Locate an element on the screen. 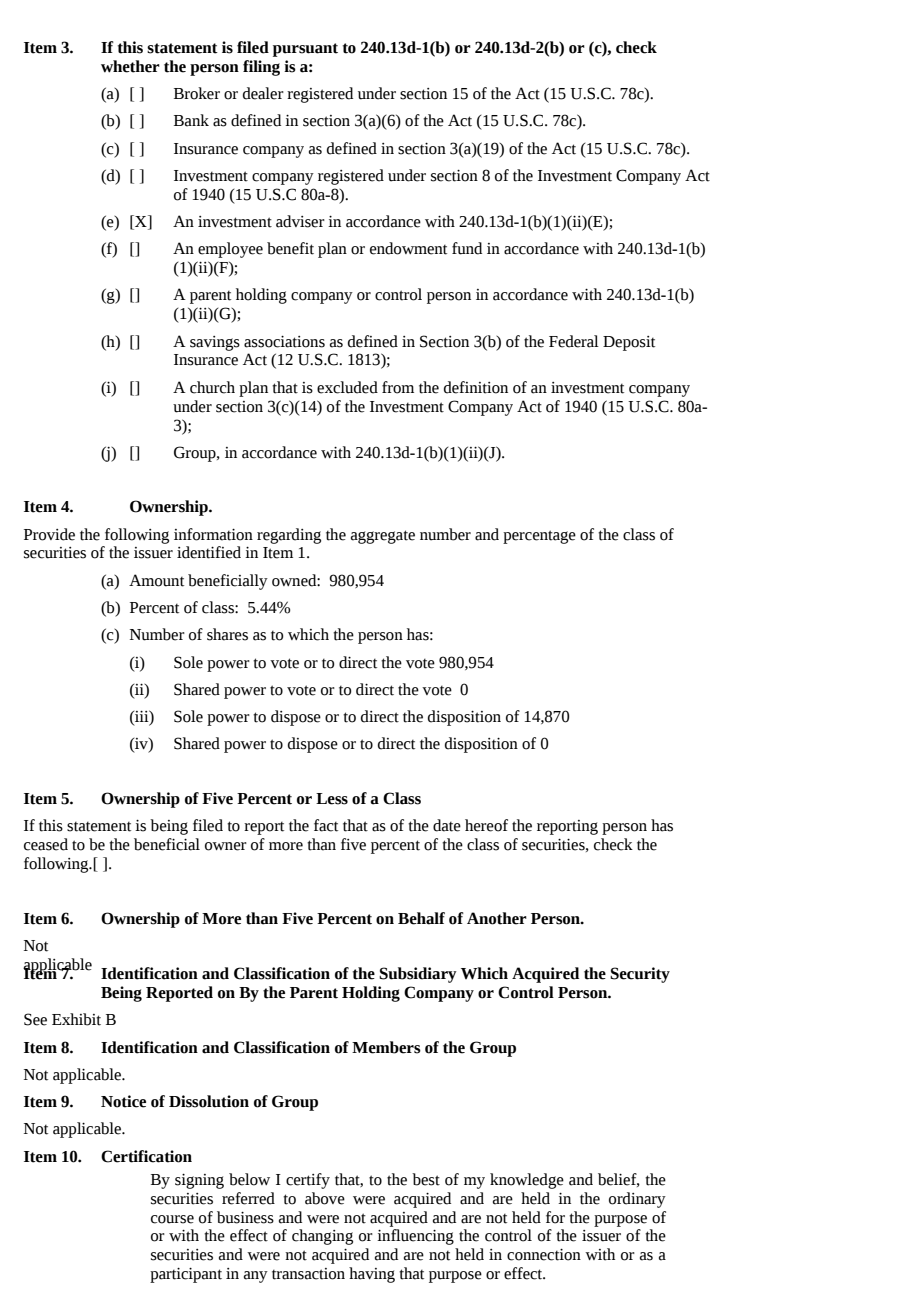 This screenshot has height=1308, width=924. whether is located at coordinates (130, 66).
